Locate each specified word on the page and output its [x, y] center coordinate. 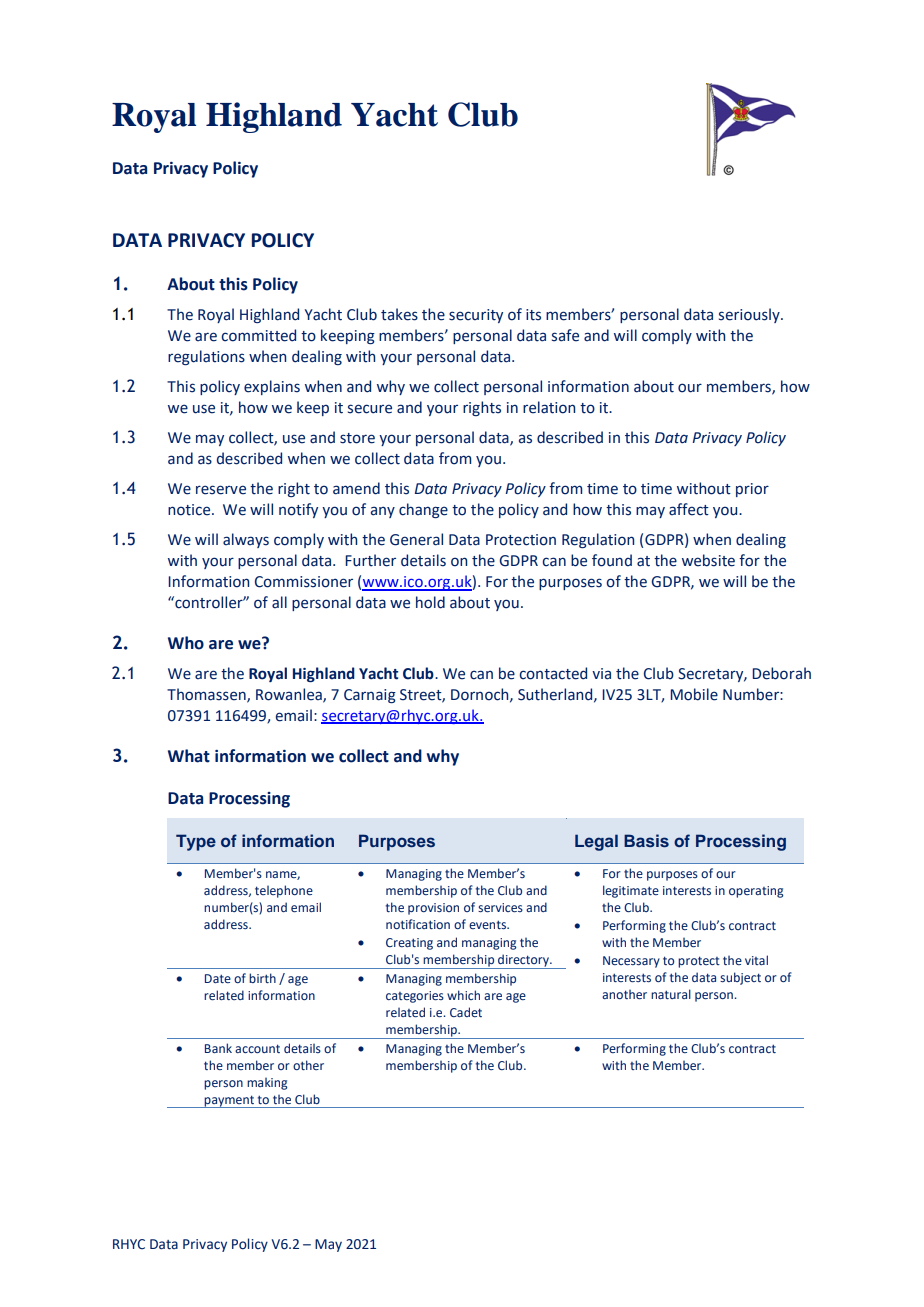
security [476, 316]
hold [430, 602]
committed [258, 335]
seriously [750, 315]
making [267, 1084]
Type [196, 842]
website [708, 560]
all [279, 602]
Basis [646, 840]
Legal [596, 842]
